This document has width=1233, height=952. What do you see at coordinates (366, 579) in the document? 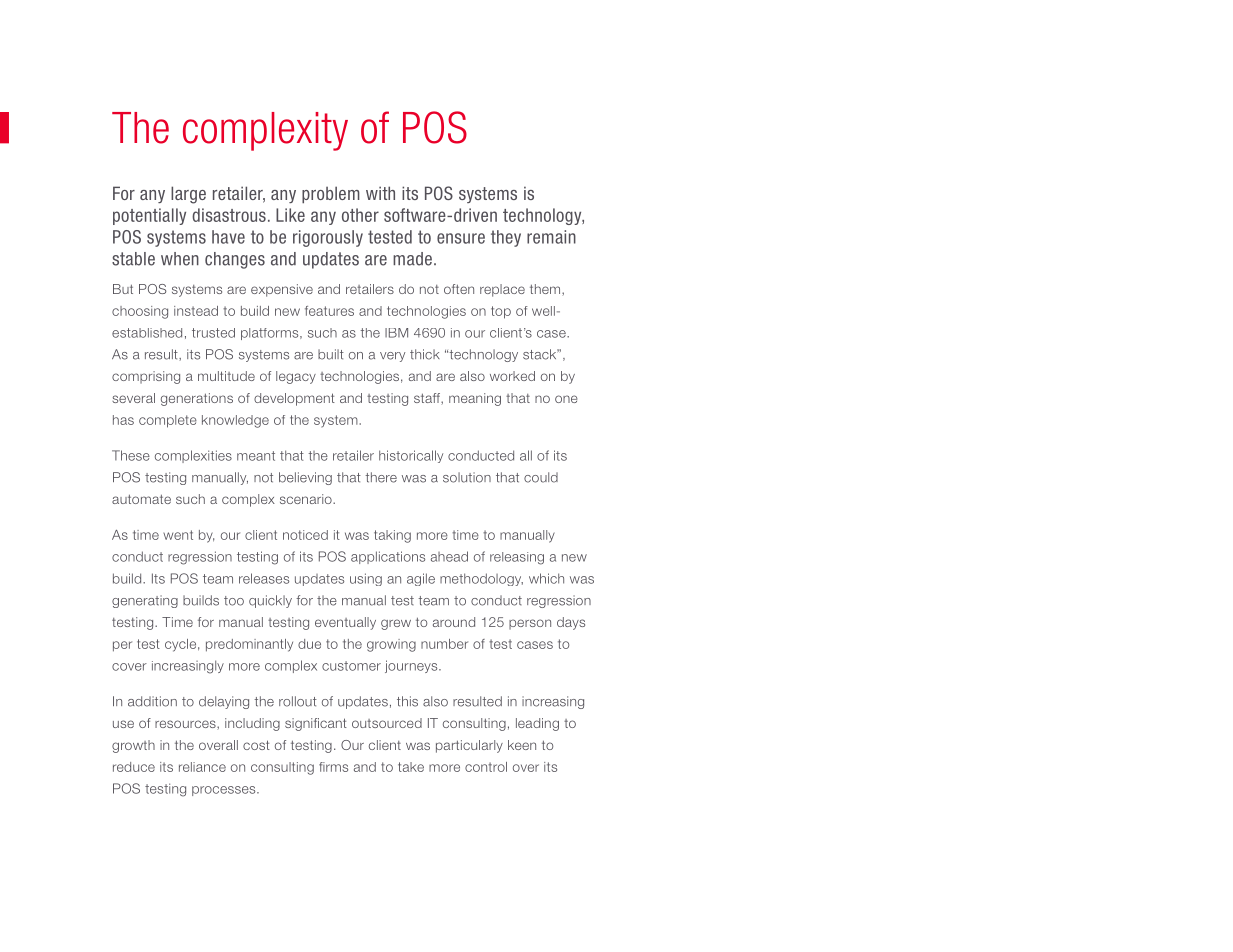
I see `using` at bounding box center [366, 579].
